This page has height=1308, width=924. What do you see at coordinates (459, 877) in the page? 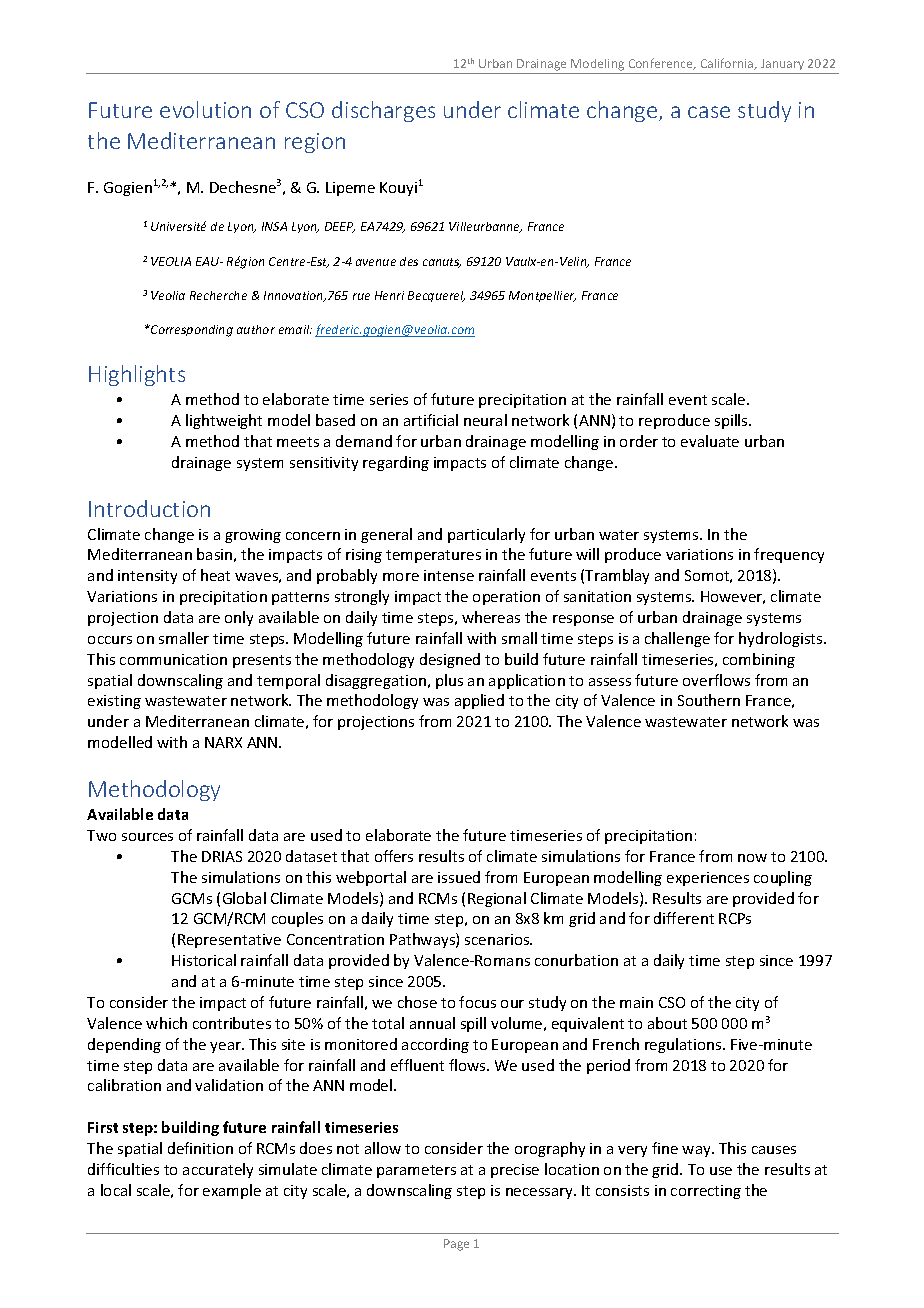
I see `issued` at bounding box center [459, 877].
